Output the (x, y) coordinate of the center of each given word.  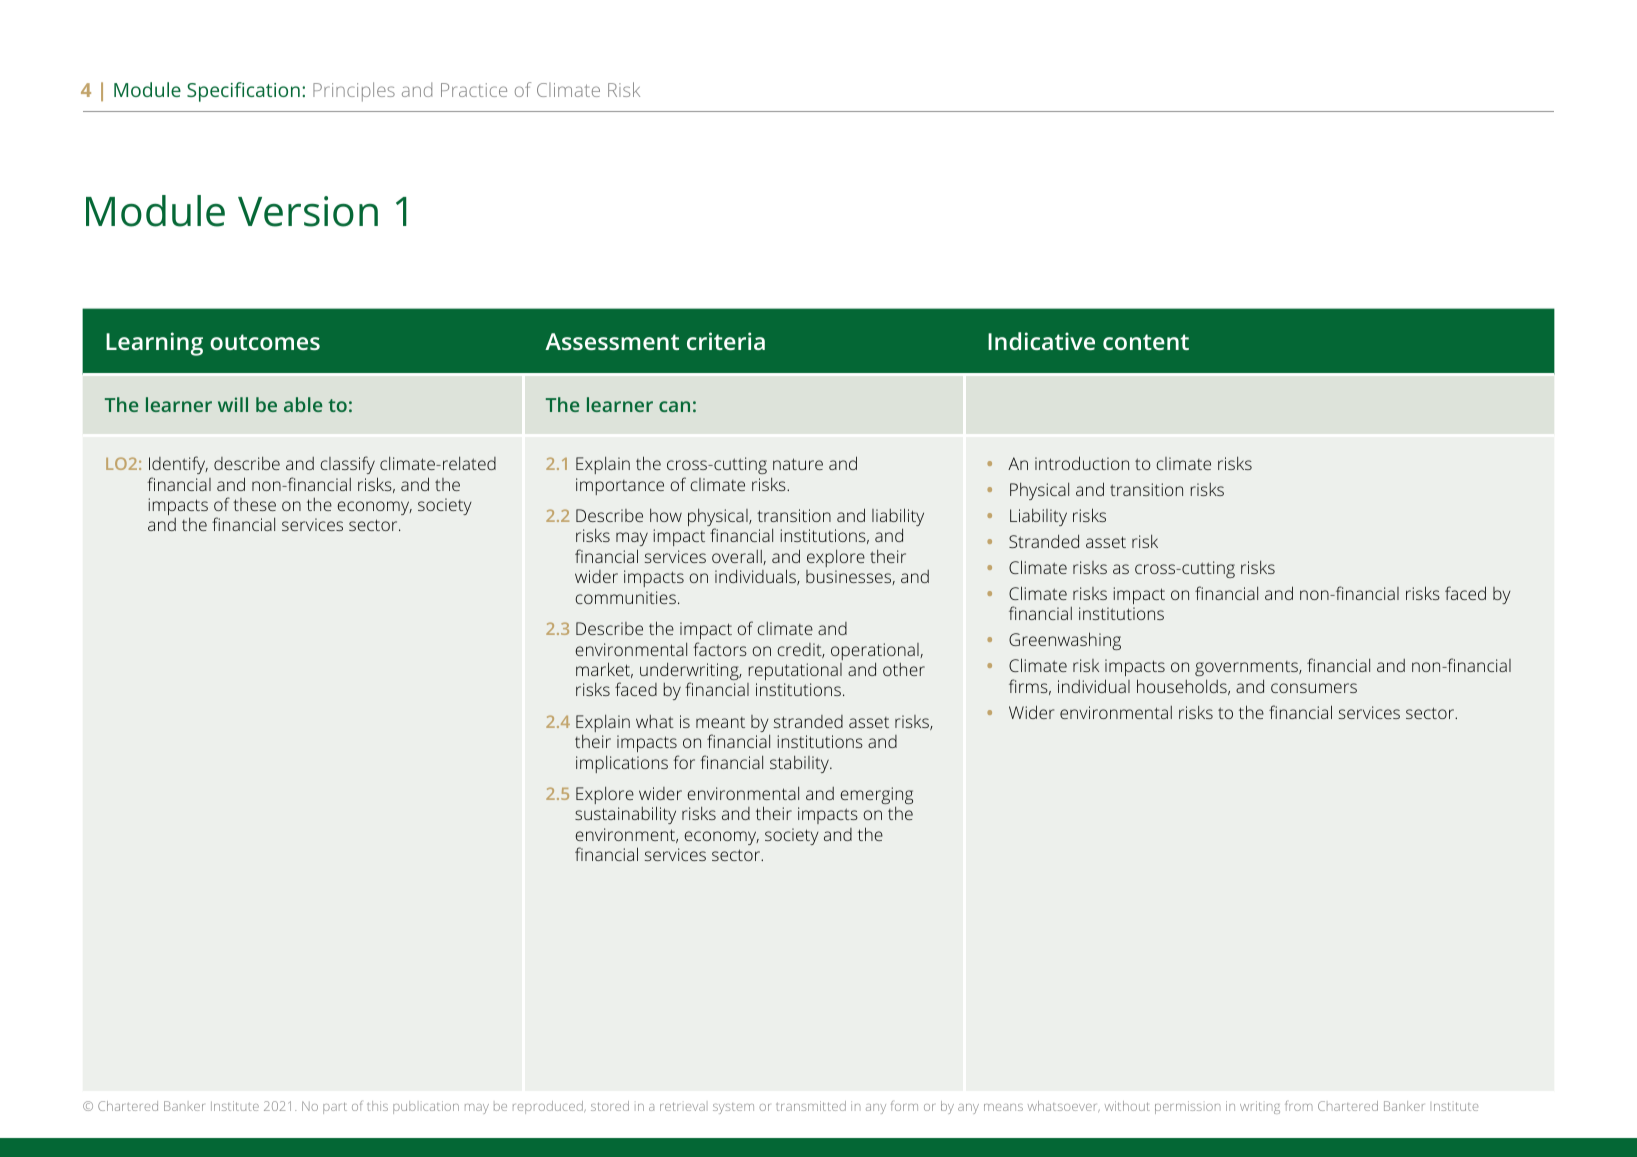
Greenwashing (1065, 641)
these (254, 504)
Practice (474, 90)
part (335, 1108)
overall (738, 557)
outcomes (265, 342)
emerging (876, 797)
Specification (243, 92)
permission (1187, 1107)
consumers (1314, 688)
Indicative (1041, 341)
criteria (726, 341)
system (733, 1108)
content (1146, 342)
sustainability (625, 815)
